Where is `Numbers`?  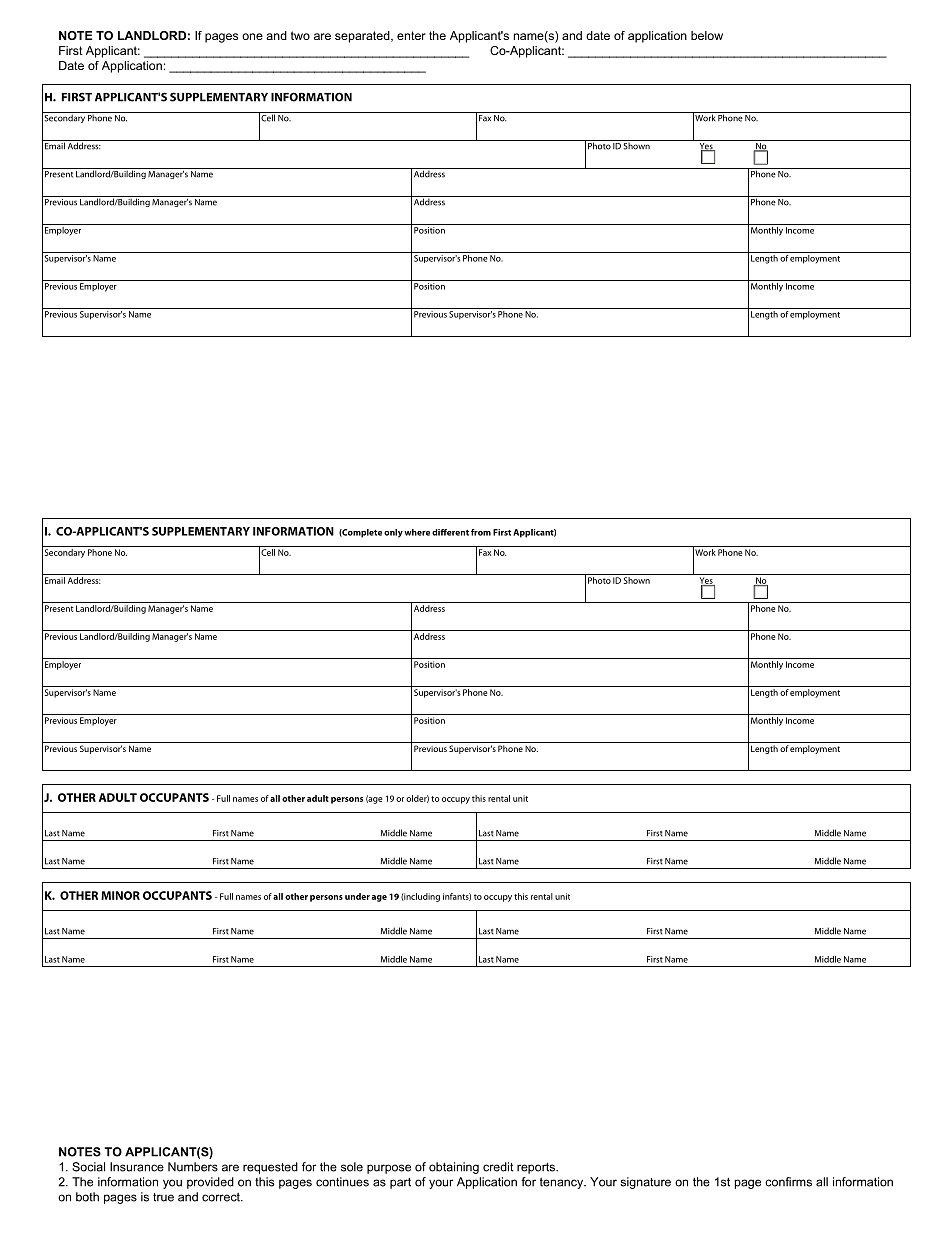 Numbers is located at coordinates (193, 1167).
